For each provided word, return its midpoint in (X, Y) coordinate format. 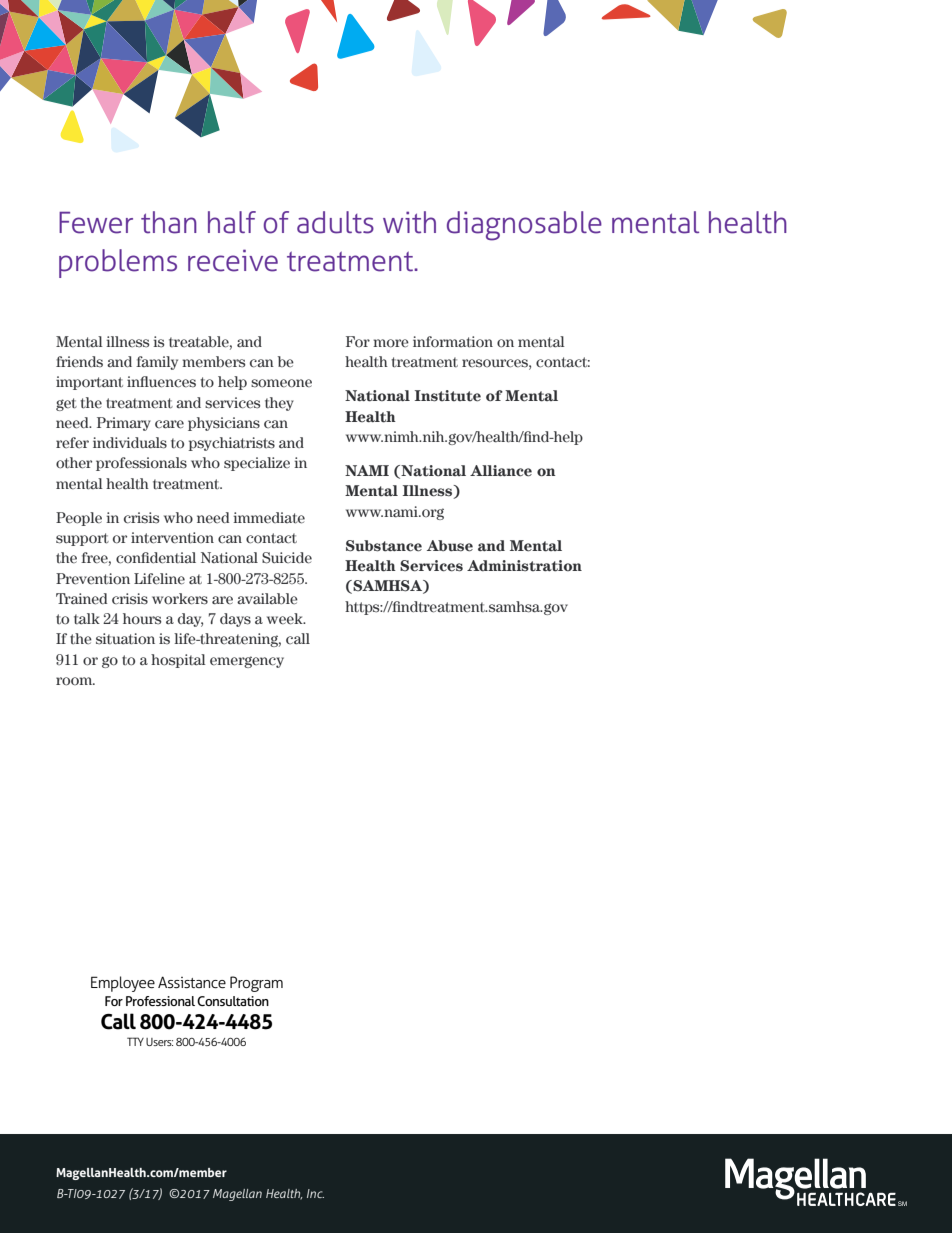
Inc (315, 1193)
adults (335, 222)
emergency (247, 662)
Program (256, 984)
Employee (123, 984)
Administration (524, 566)
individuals (130, 443)
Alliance (501, 471)
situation (125, 639)
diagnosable (524, 226)
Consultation (233, 1001)
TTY (135, 1041)
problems (118, 263)
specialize (257, 464)
